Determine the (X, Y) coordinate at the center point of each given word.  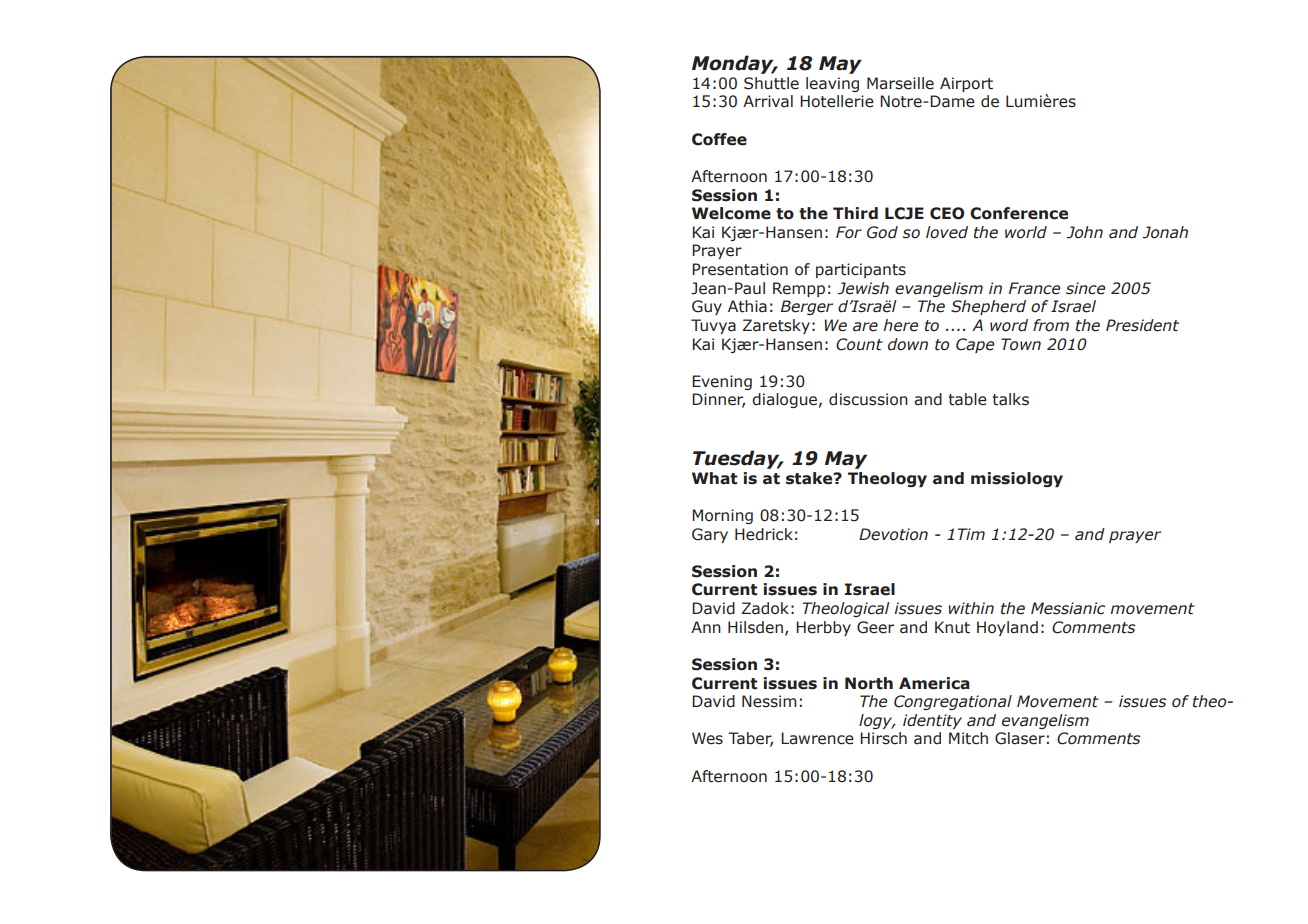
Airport (966, 84)
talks (1011, 399)
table (968, 399)
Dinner (718, 400)
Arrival (768, 101)
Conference (1019, 213)
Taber (750, 739)
